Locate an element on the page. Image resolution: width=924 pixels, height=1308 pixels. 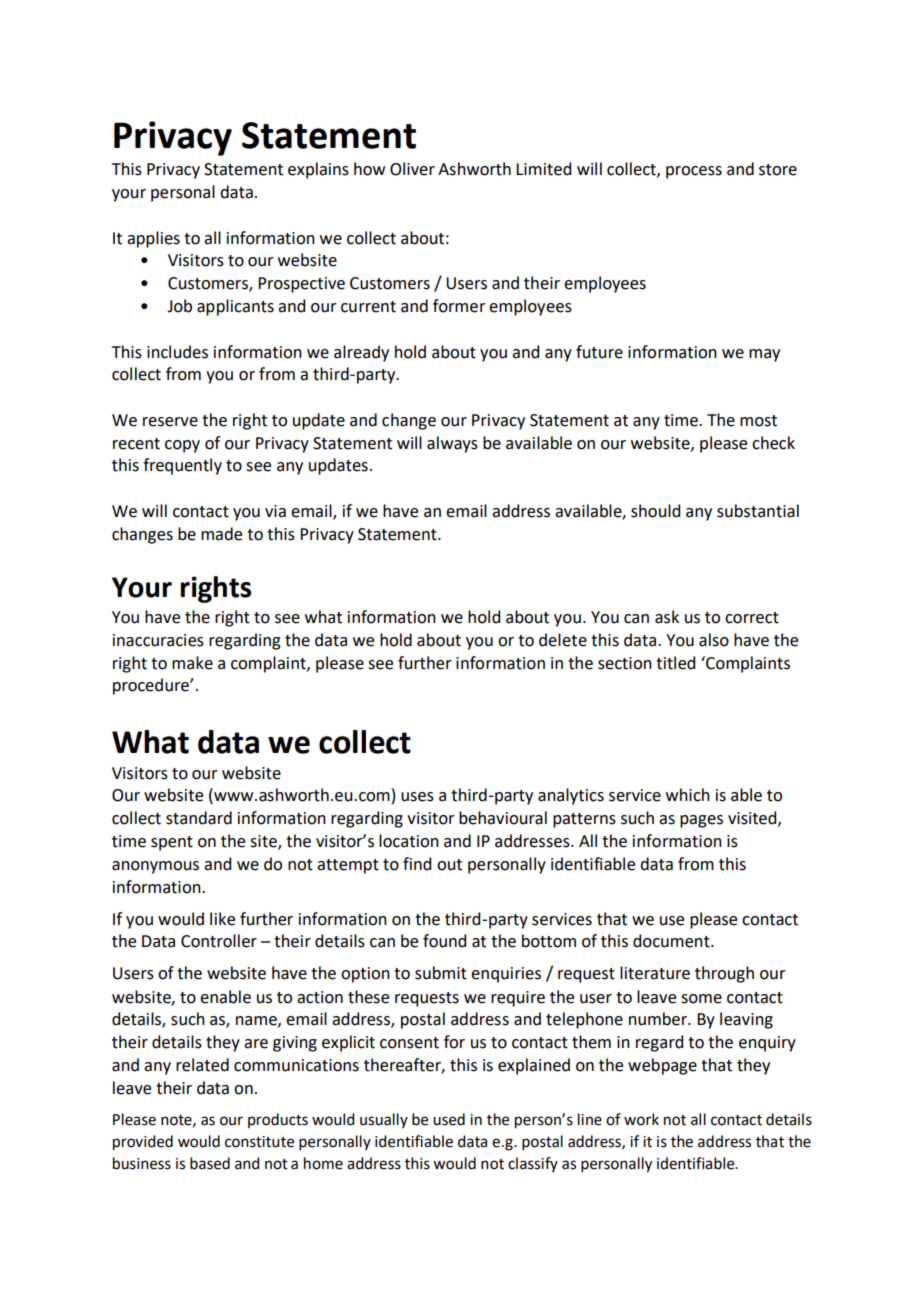
made is located at coordinates (221, 534).
